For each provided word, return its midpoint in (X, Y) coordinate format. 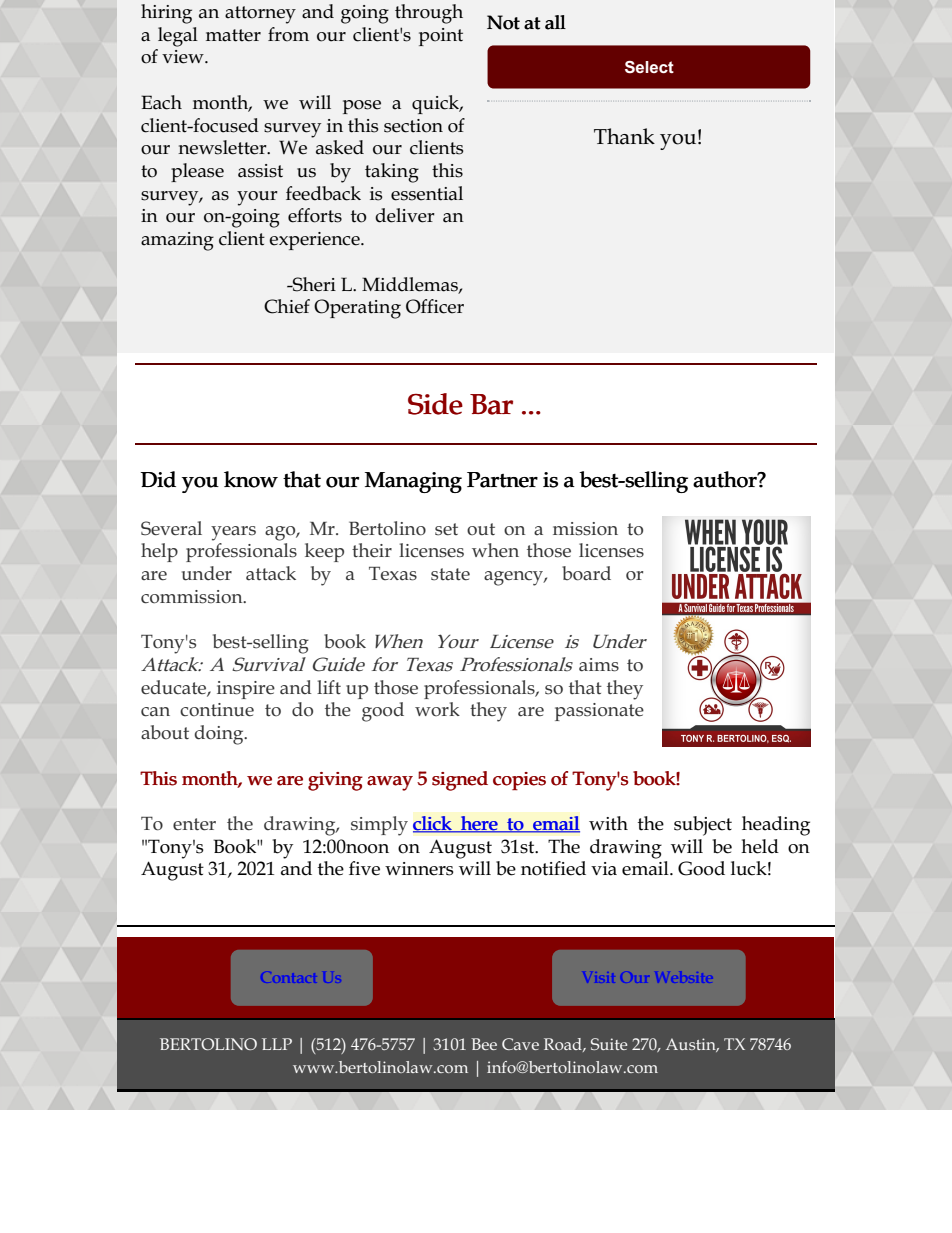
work (437, 709)
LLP (277, 1044)
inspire (246, 690)
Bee (484, 1044)
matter (233, 35)
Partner (502, 480)
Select (649, 67)
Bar (491, 404)
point (441, 37)
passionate (599, 712)
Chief (287, 306)
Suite (609, 1044)
